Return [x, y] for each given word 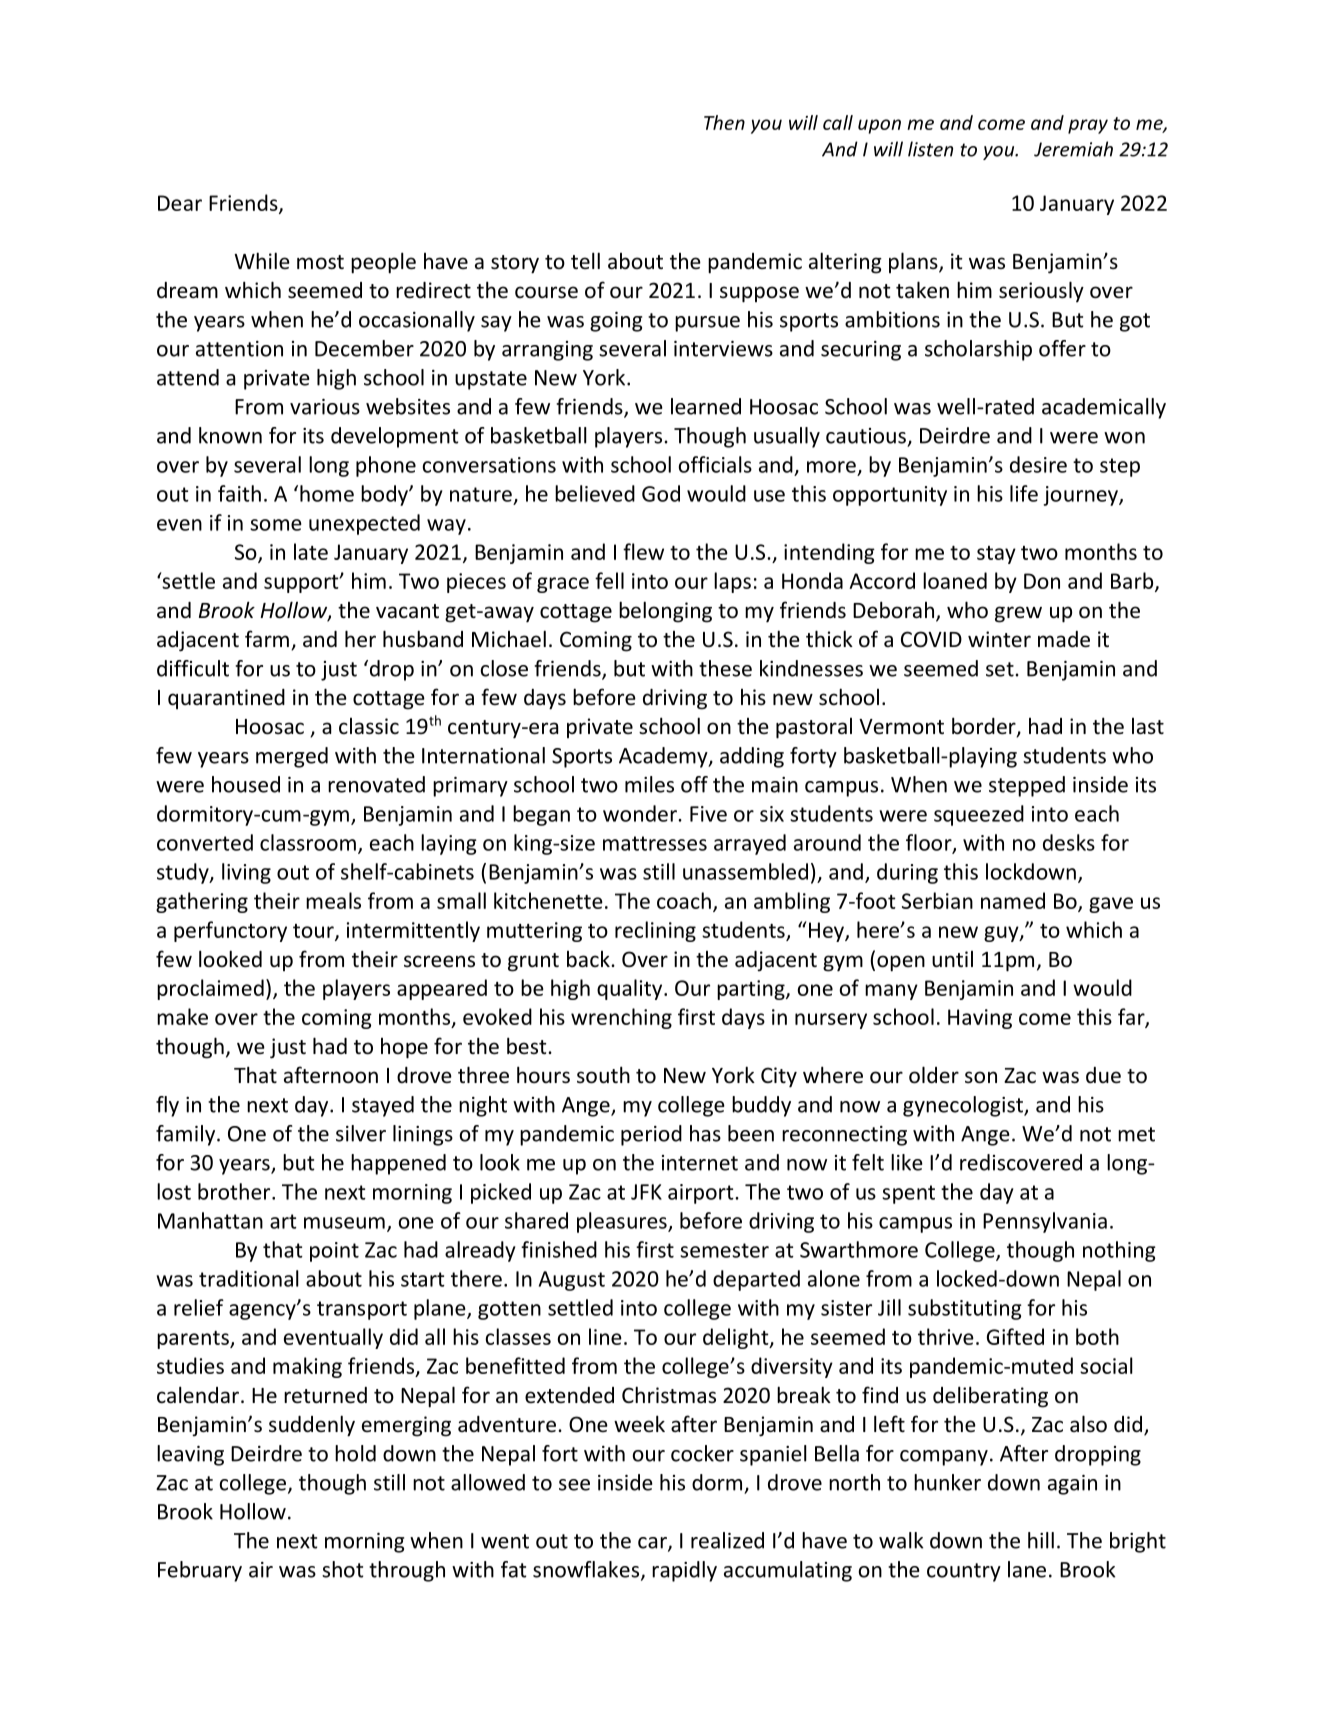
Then [724, 122]
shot [342, 1569]
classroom [308, 842]
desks [1069, 842]
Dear [180, 203]
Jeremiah [1073, 149]
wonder [641, 813]
